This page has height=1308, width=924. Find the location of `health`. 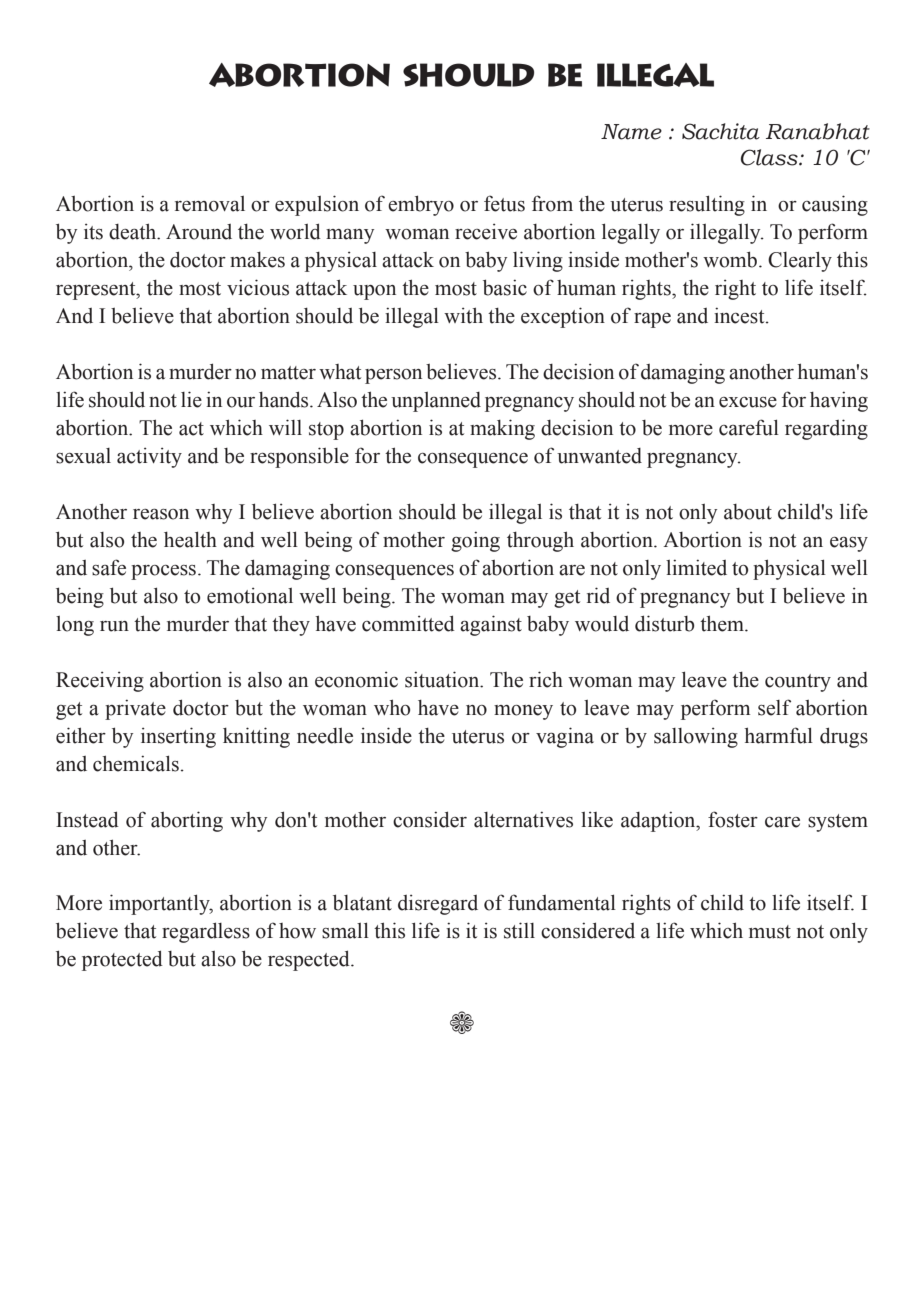

health is located at coordinates (190, 539).
